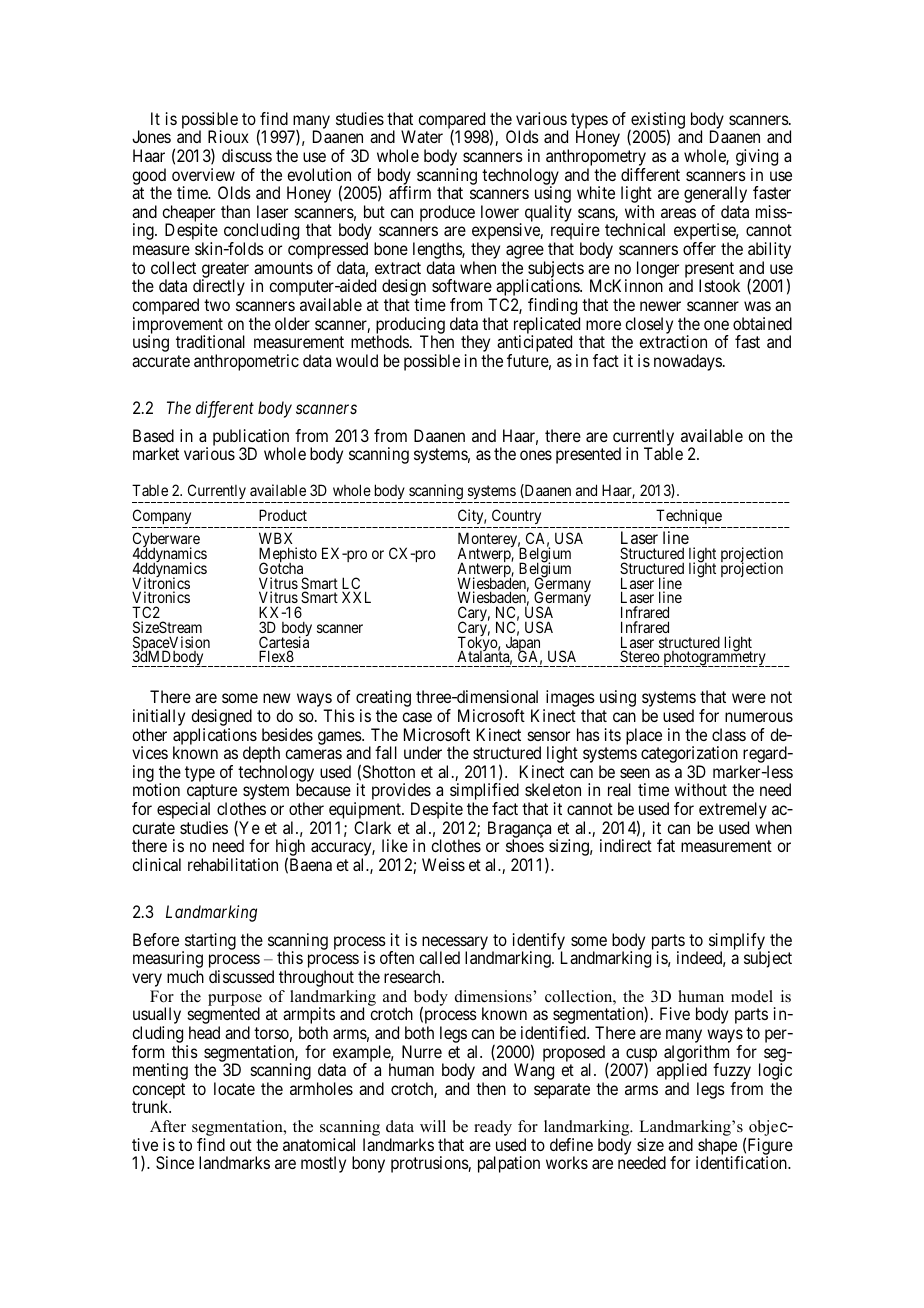  I want to click on After, so click(168, 1126).
